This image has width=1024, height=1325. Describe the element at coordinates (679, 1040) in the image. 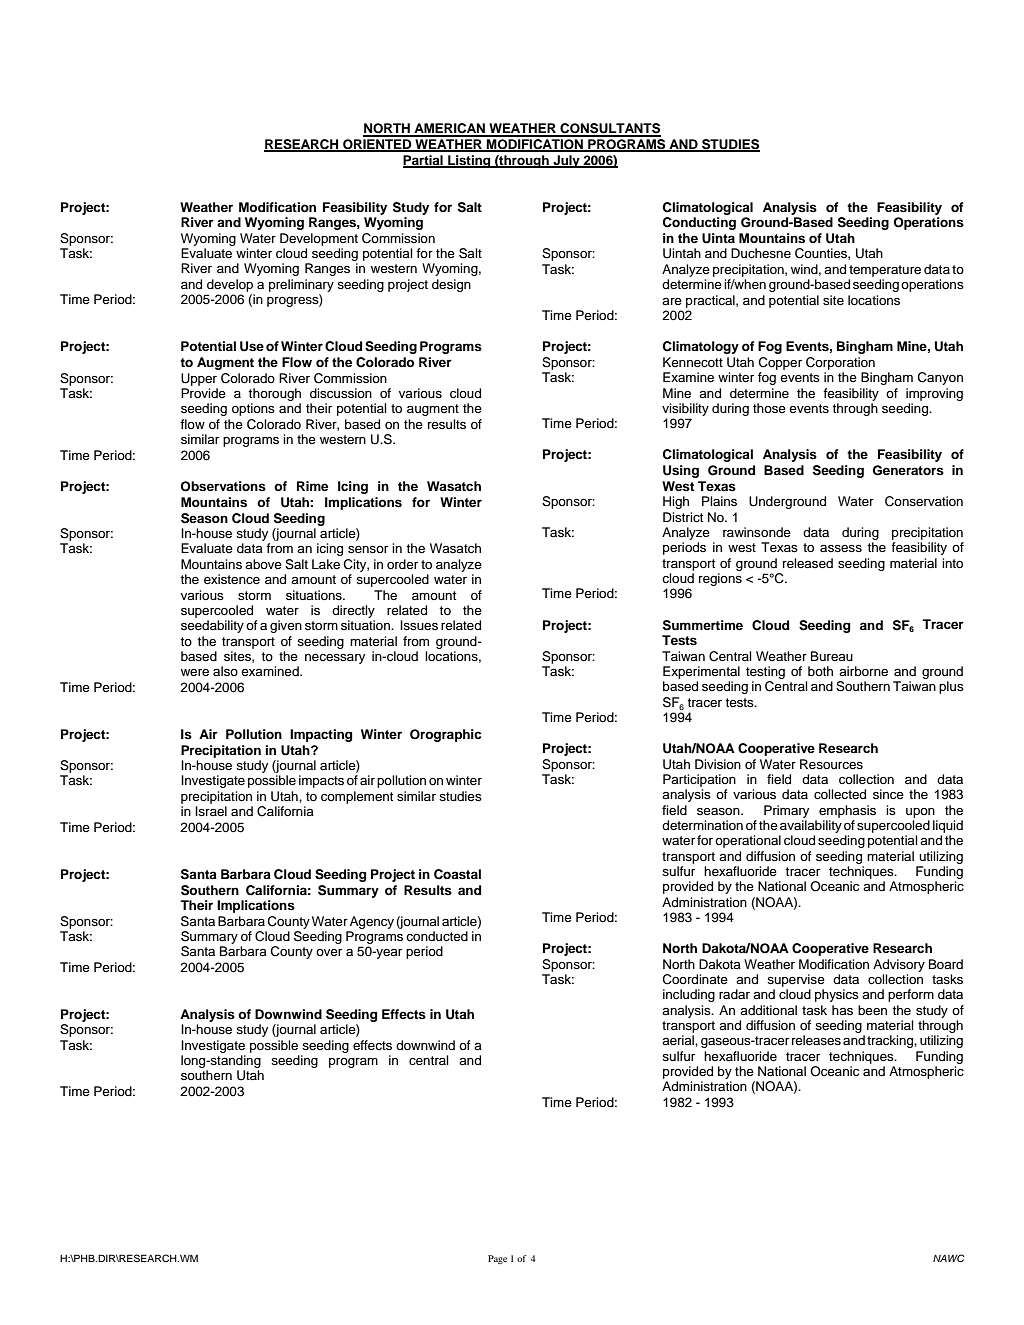

I see `aerial` at that location.
